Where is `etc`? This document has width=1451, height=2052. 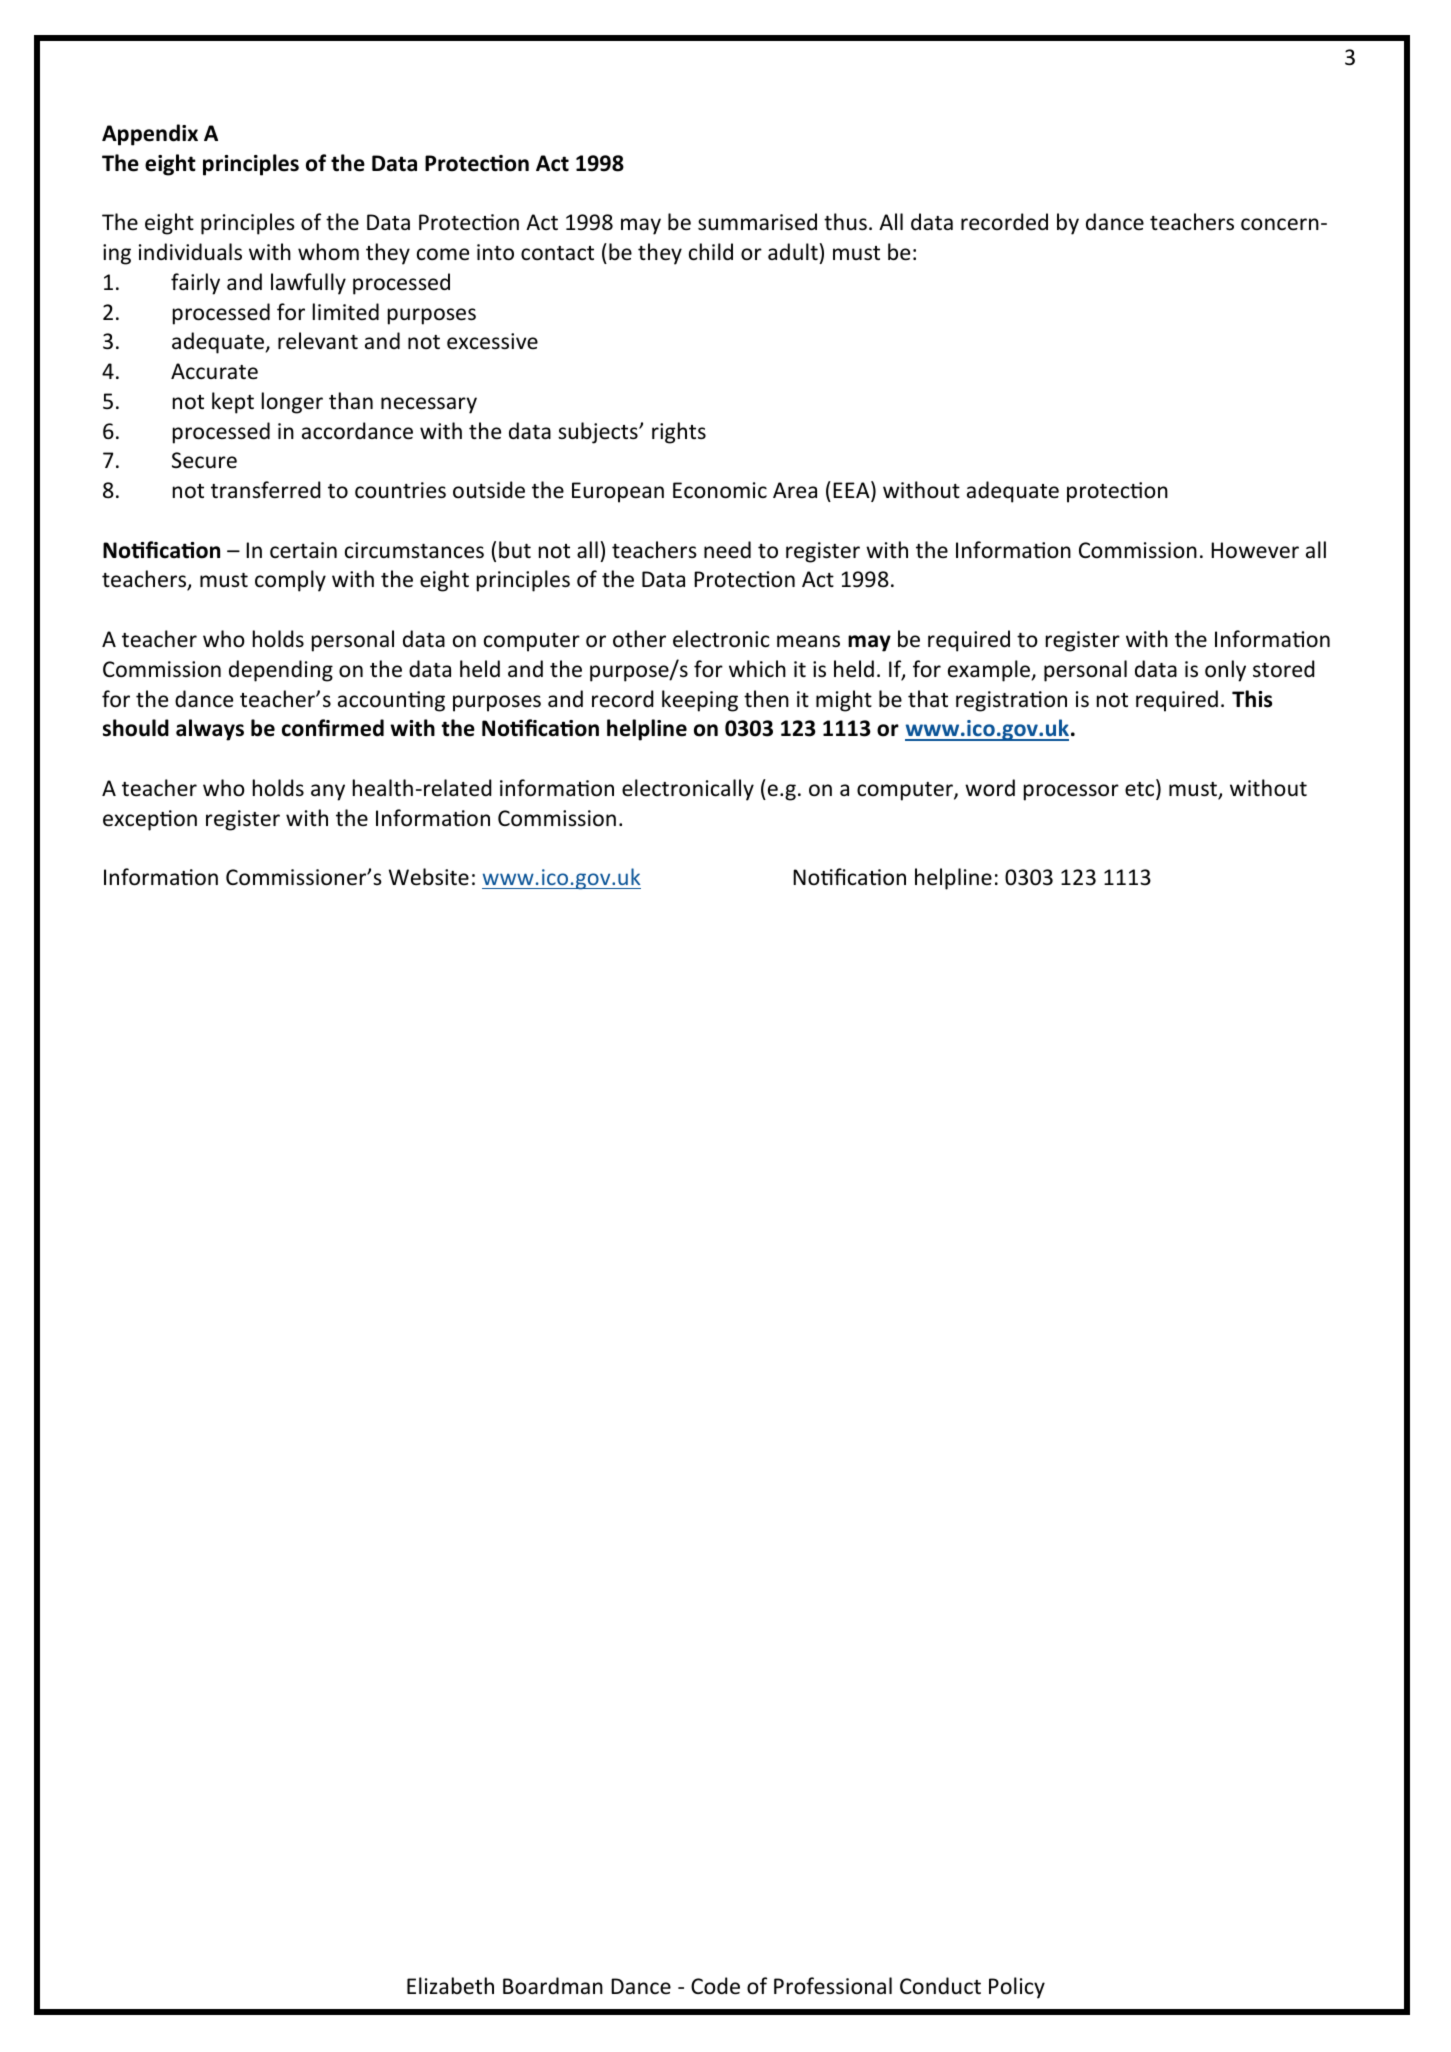
etc is located at coordinates (1141, 789).
